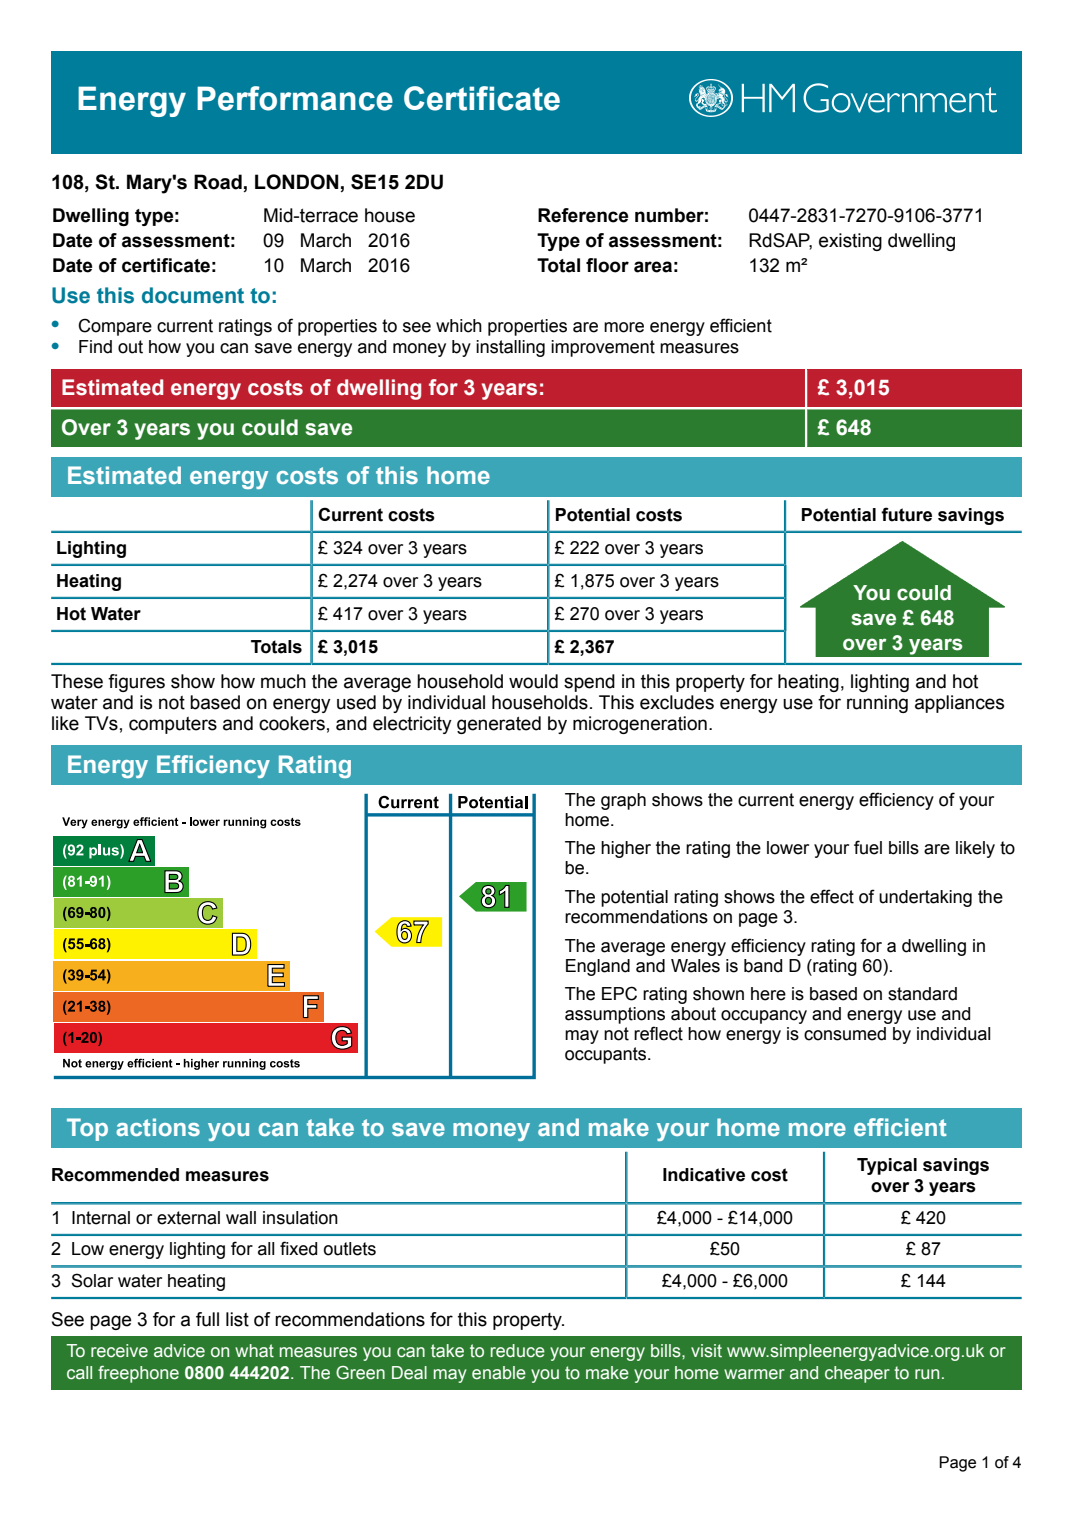  I want to click on existing, so click(850, 242).
